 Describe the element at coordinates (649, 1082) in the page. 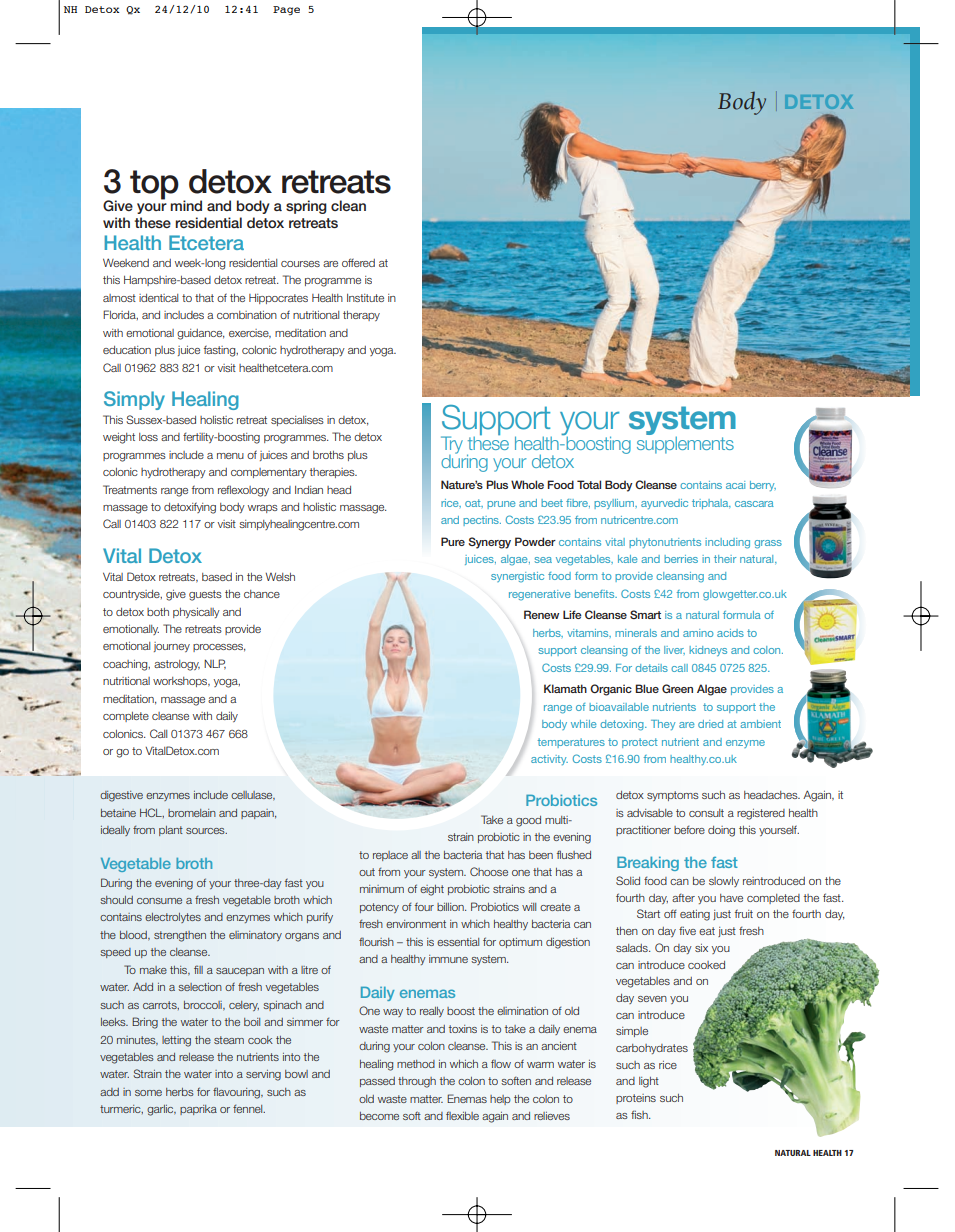

I see `light` at that location.
